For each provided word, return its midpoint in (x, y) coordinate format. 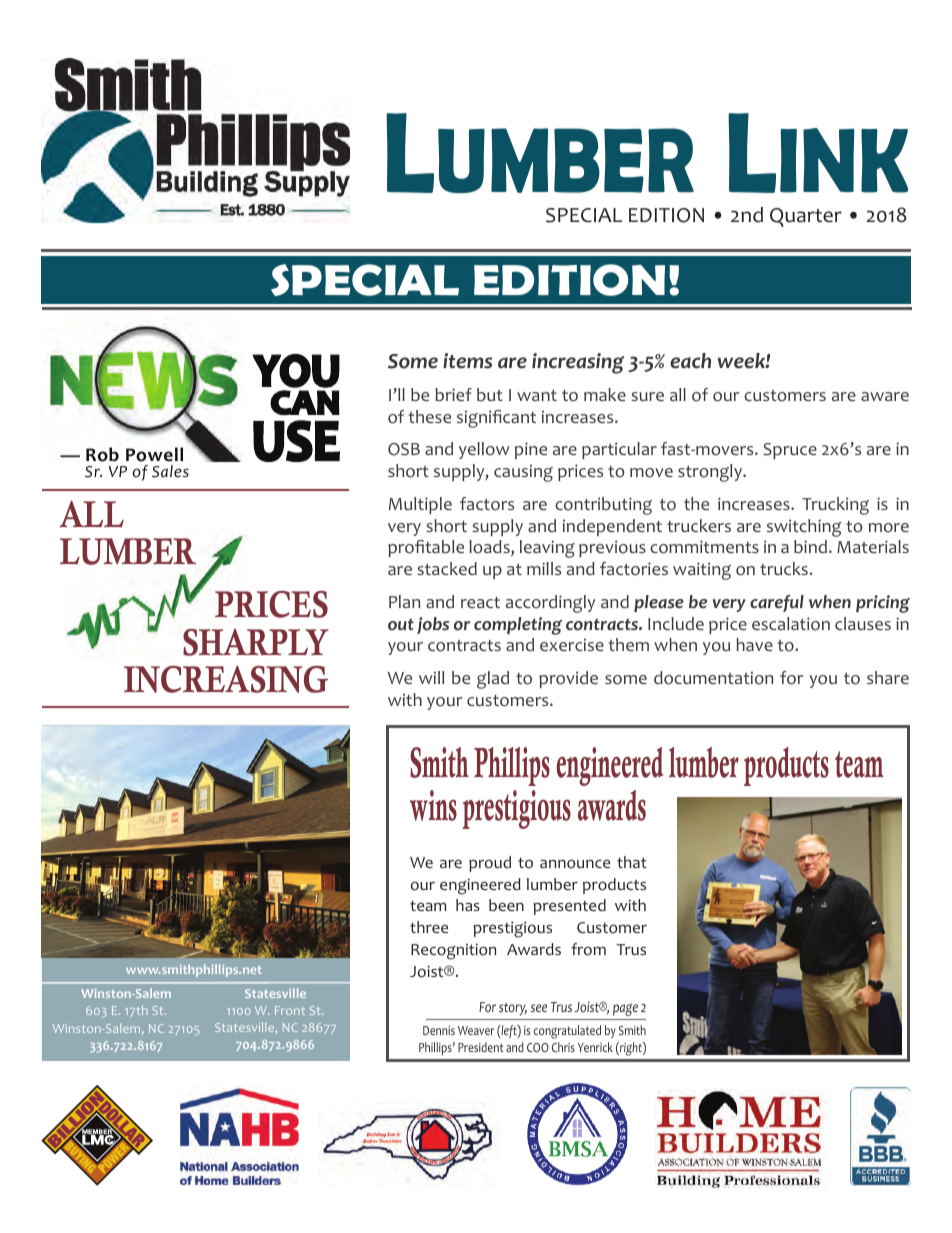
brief (453, 394)
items (467, 361)
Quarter (806, 217)
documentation (713, 678)
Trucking (835, 506)
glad (493, 680)
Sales (170, 471)
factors (487, 504)
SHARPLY (256, 642)
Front (290, 1010)
